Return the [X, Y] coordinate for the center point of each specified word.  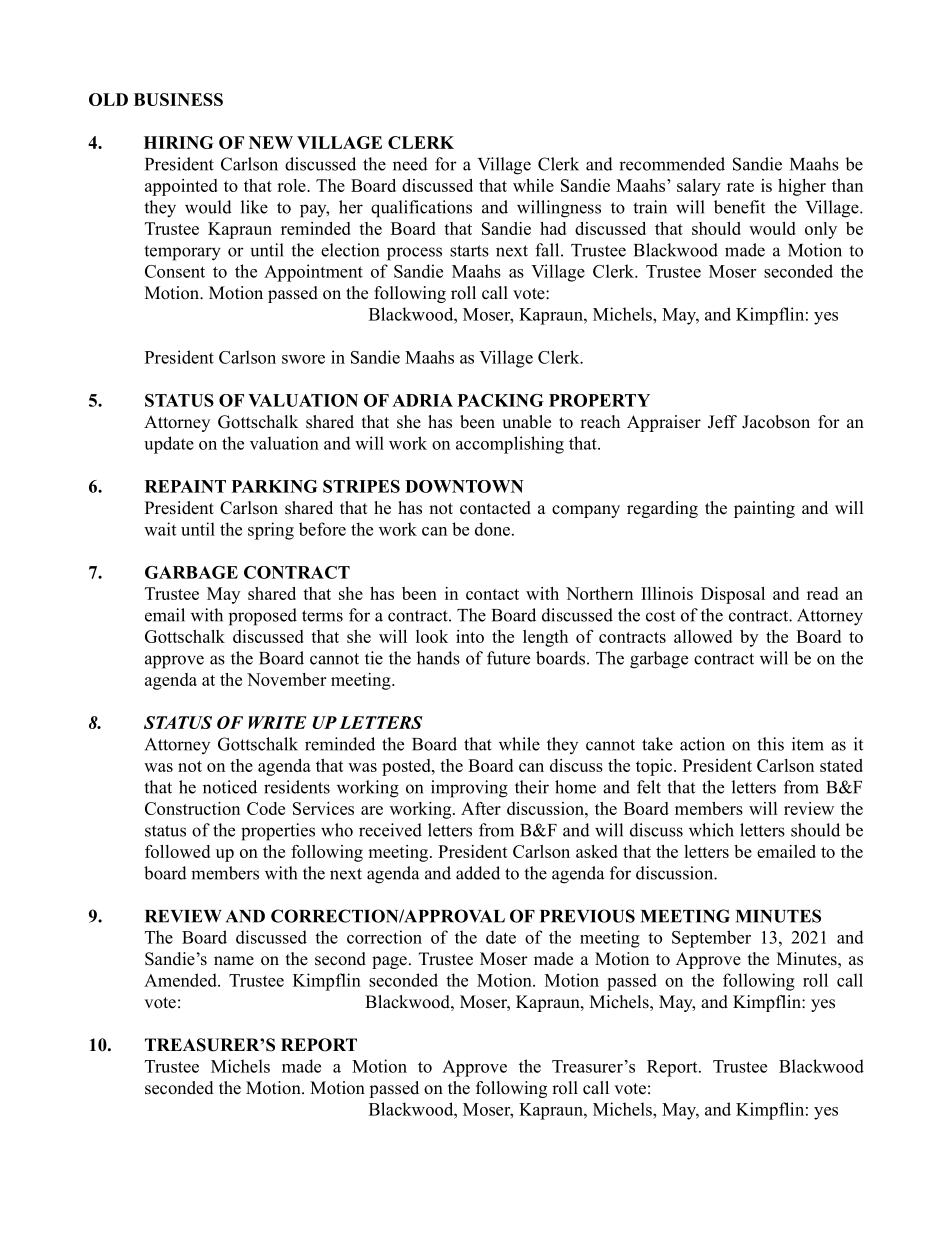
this [770, 744]
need [410, 164]
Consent [175, 271]
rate [740, 186]
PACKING [501, 400]
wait [160, 529]
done [494, 529]
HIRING [179, 142]
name [234, 961]
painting [764, 509]
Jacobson [776, 422]
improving [469, 789]
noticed [230, 787]
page [389, 962]
